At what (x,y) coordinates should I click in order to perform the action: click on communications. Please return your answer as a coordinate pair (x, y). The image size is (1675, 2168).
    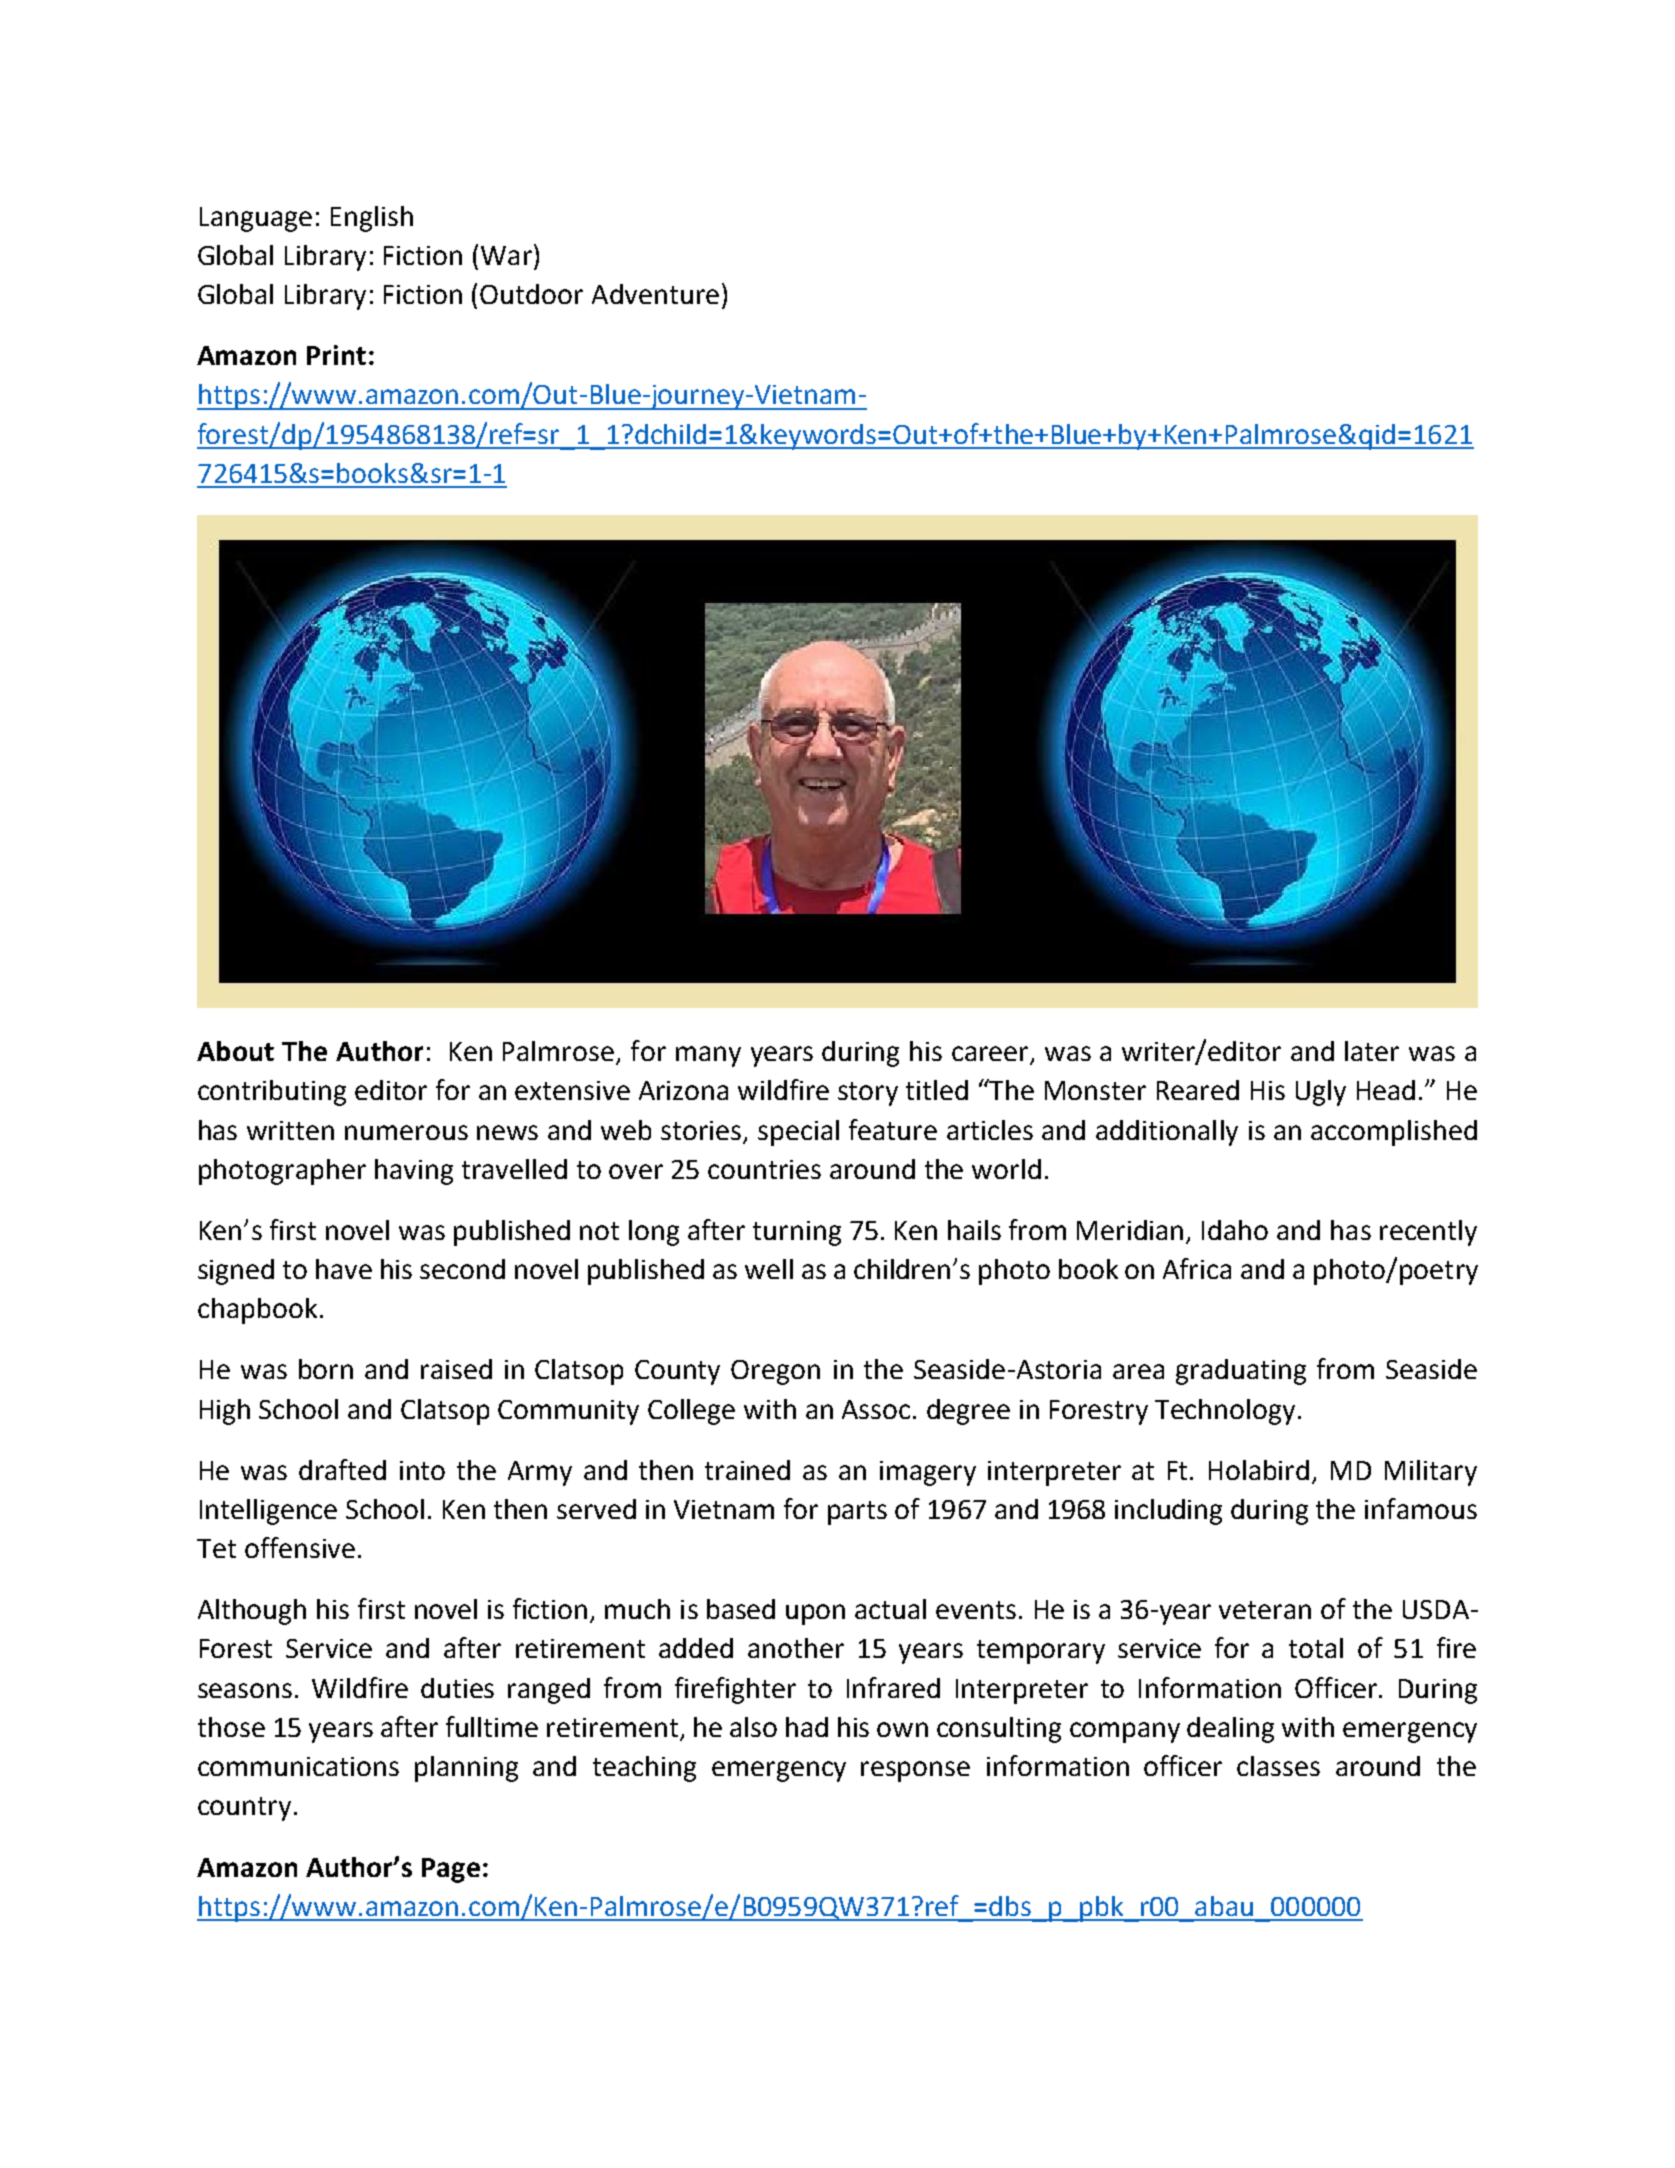
    Looking at the image, I should click on (298, 1766).
